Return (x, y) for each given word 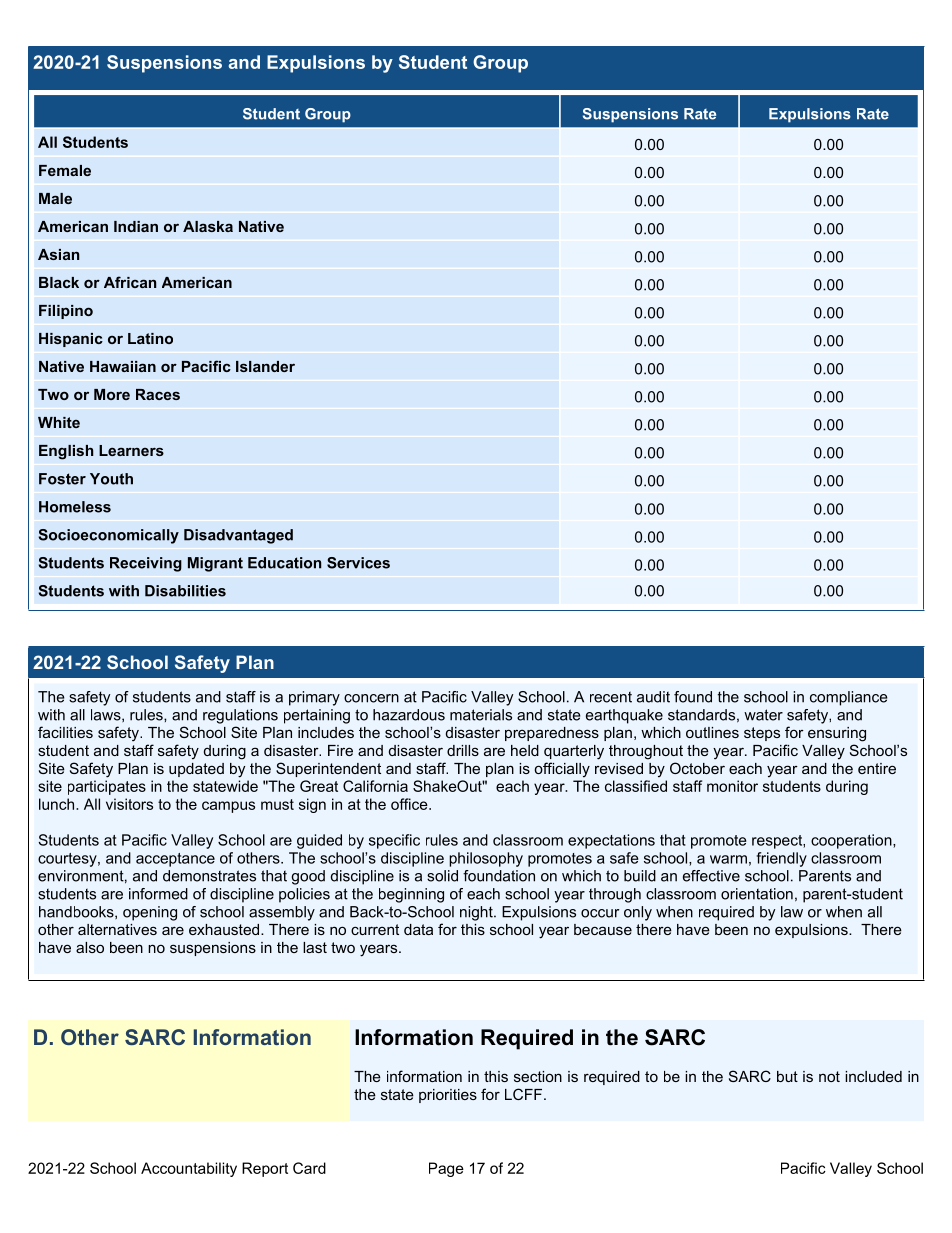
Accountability (189, 1169)
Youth (111, 479)
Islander (265, 366)
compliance (849, 698)
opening (150, 913)
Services (358, 563)
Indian (136, 226)
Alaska (208, 226)
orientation (757, 894)
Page (446, 1169)
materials (481, 715)
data (418, 929)
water (763, 715)
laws (107, 715)
